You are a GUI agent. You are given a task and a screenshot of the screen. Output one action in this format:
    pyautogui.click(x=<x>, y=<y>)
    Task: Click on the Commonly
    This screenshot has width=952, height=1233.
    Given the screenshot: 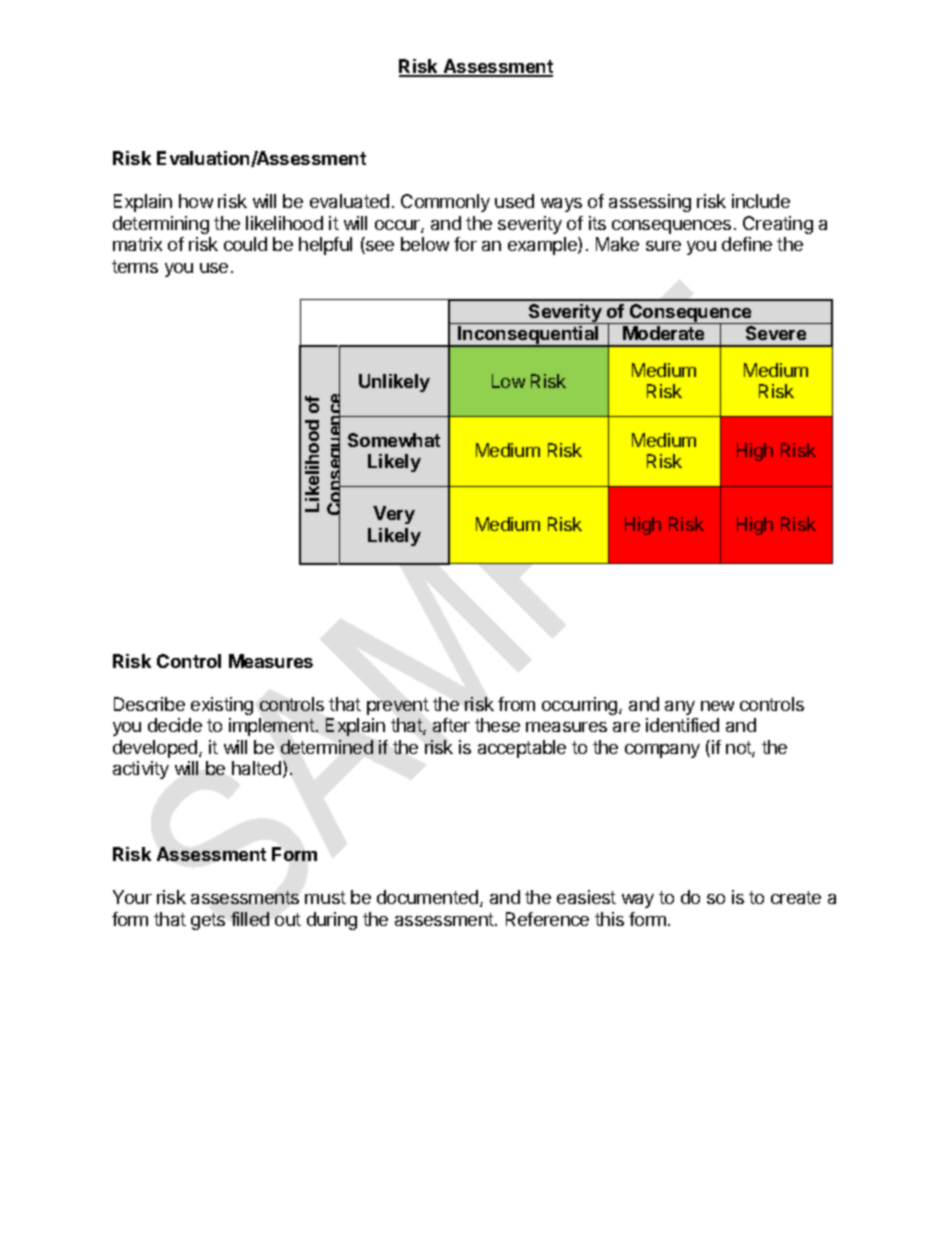 What is the action you would take?
    pyautogui.click(x=445, y=203)
